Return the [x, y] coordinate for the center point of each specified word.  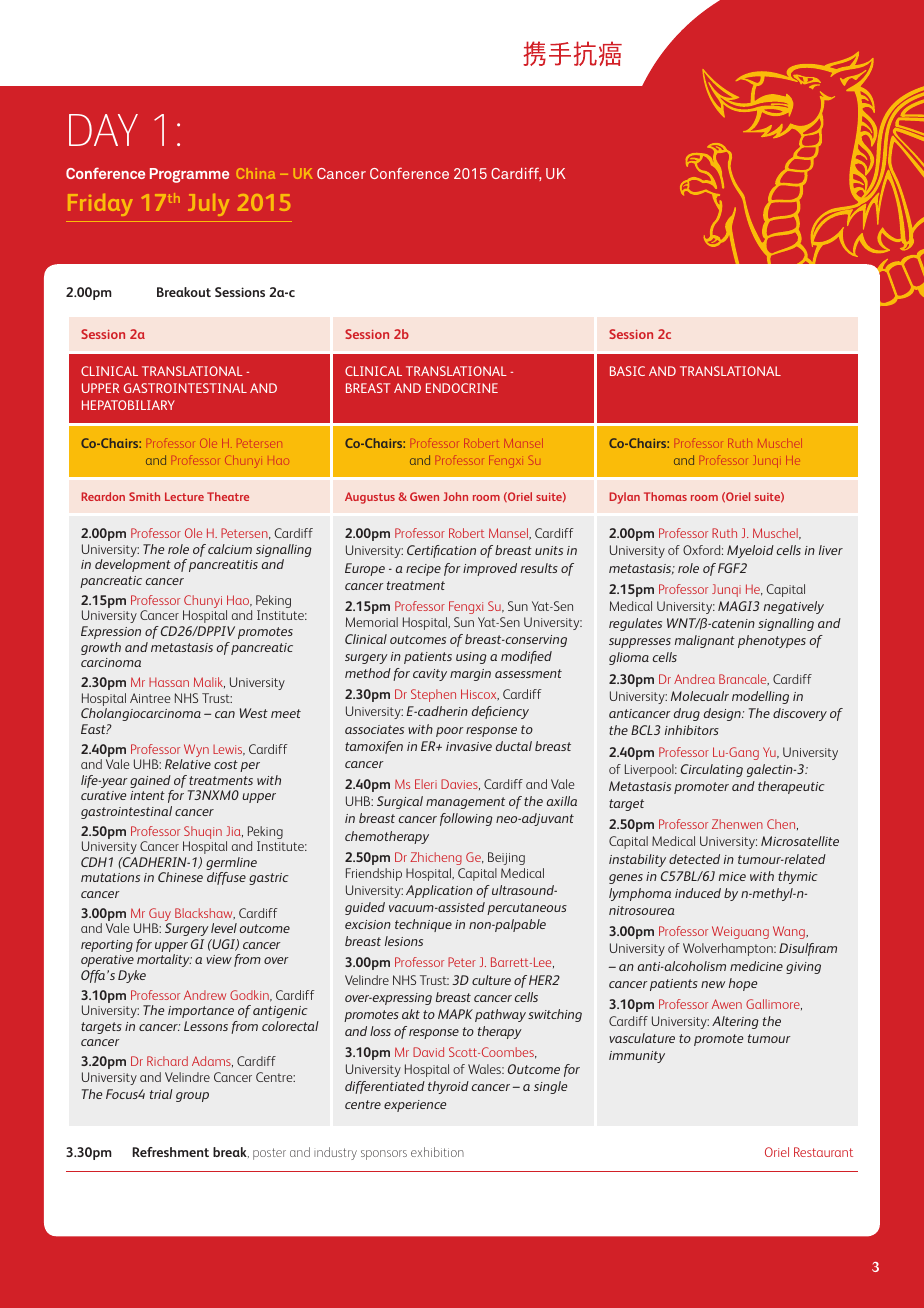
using [471, 658]
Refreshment [170, 1152]
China [256, 173]
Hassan [169, 682]
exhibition [437, 1152]
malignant [705, 641]
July [208, 205]
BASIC [627, 371]
